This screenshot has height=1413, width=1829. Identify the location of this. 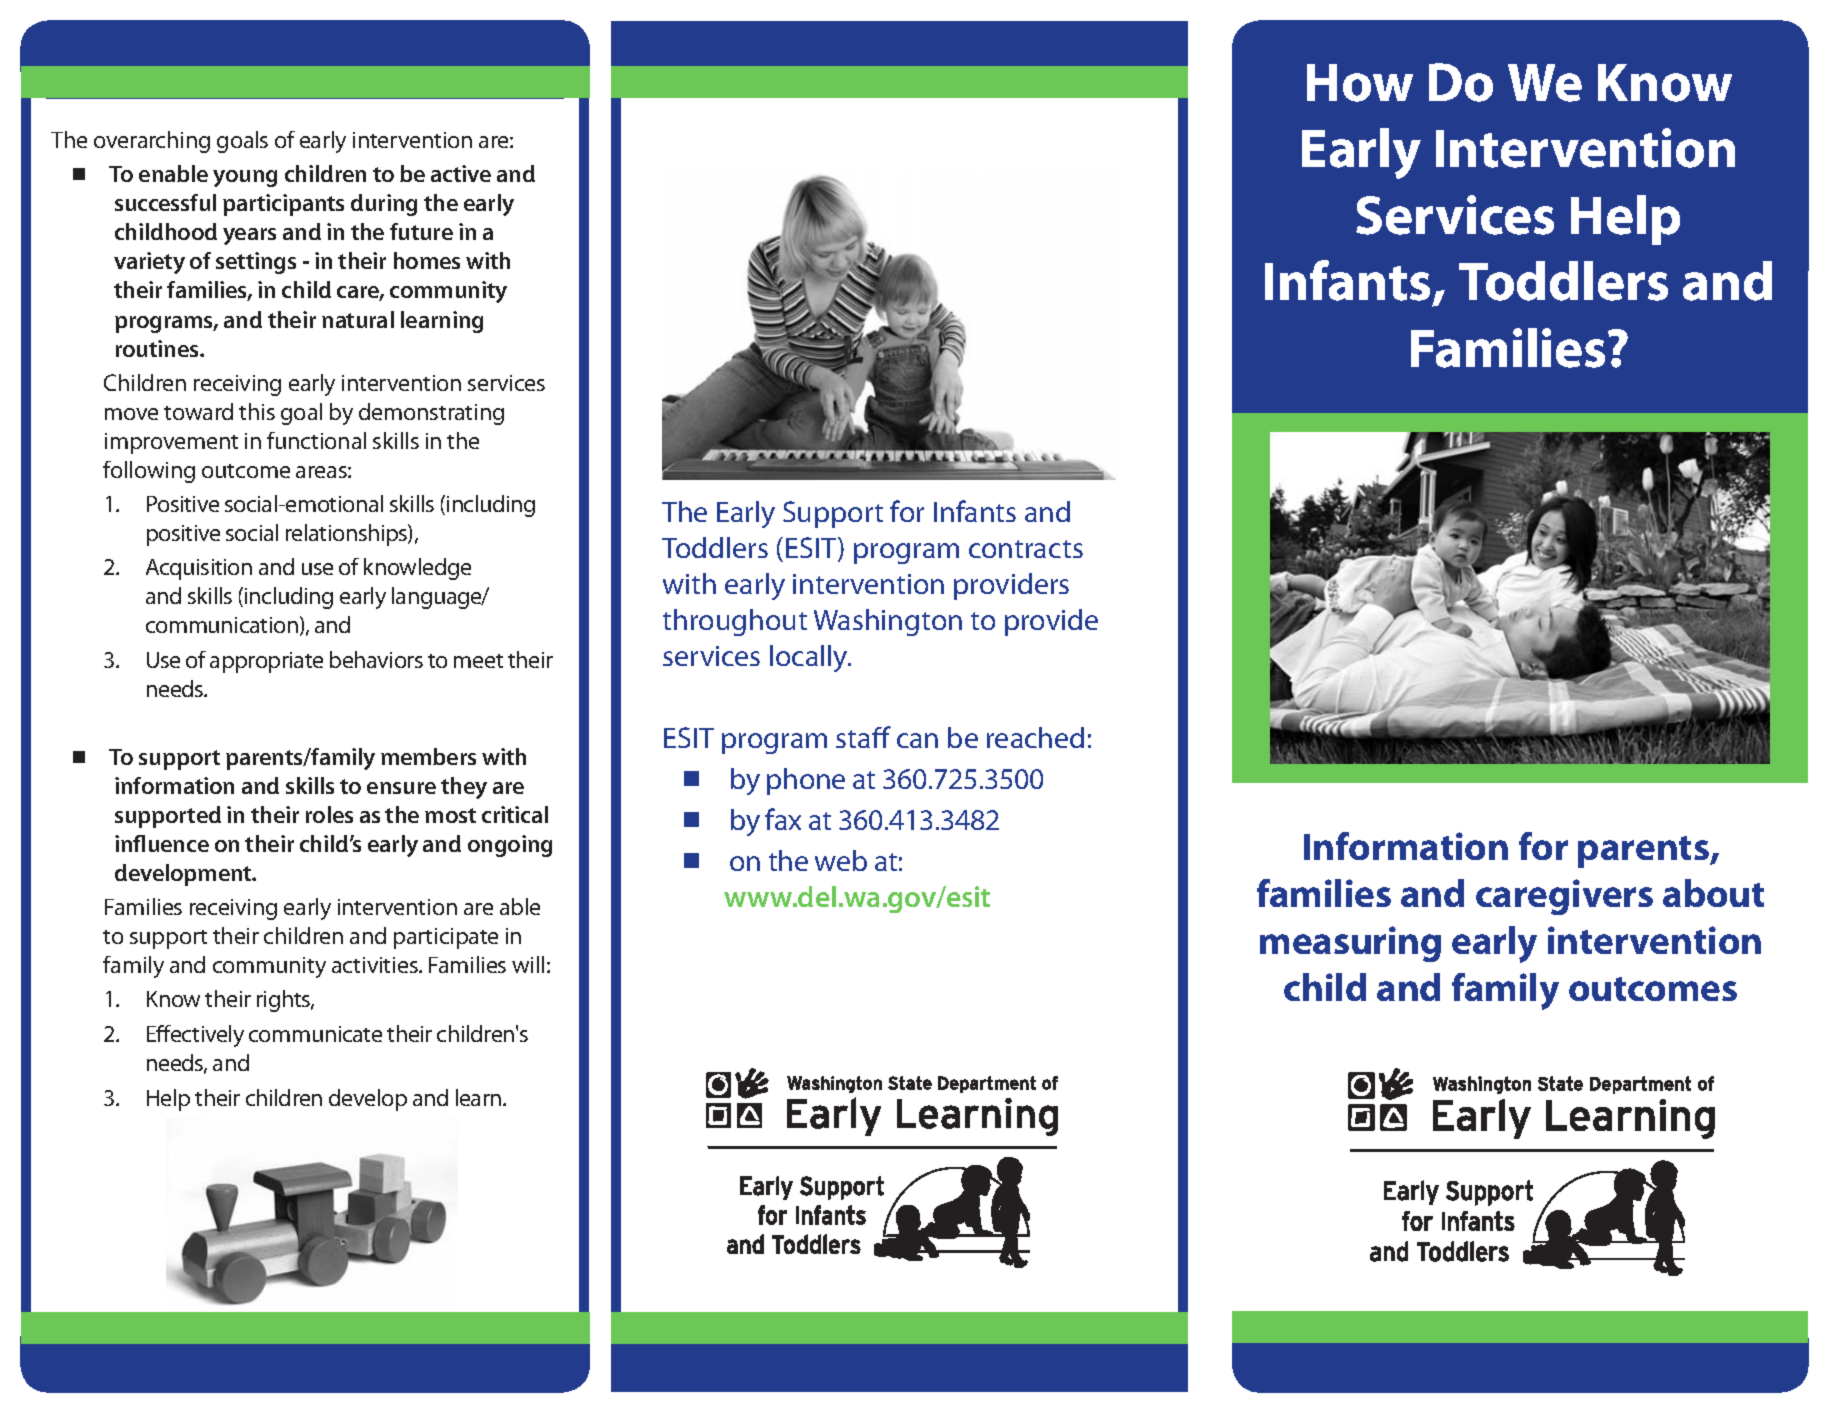
(257, 411).
